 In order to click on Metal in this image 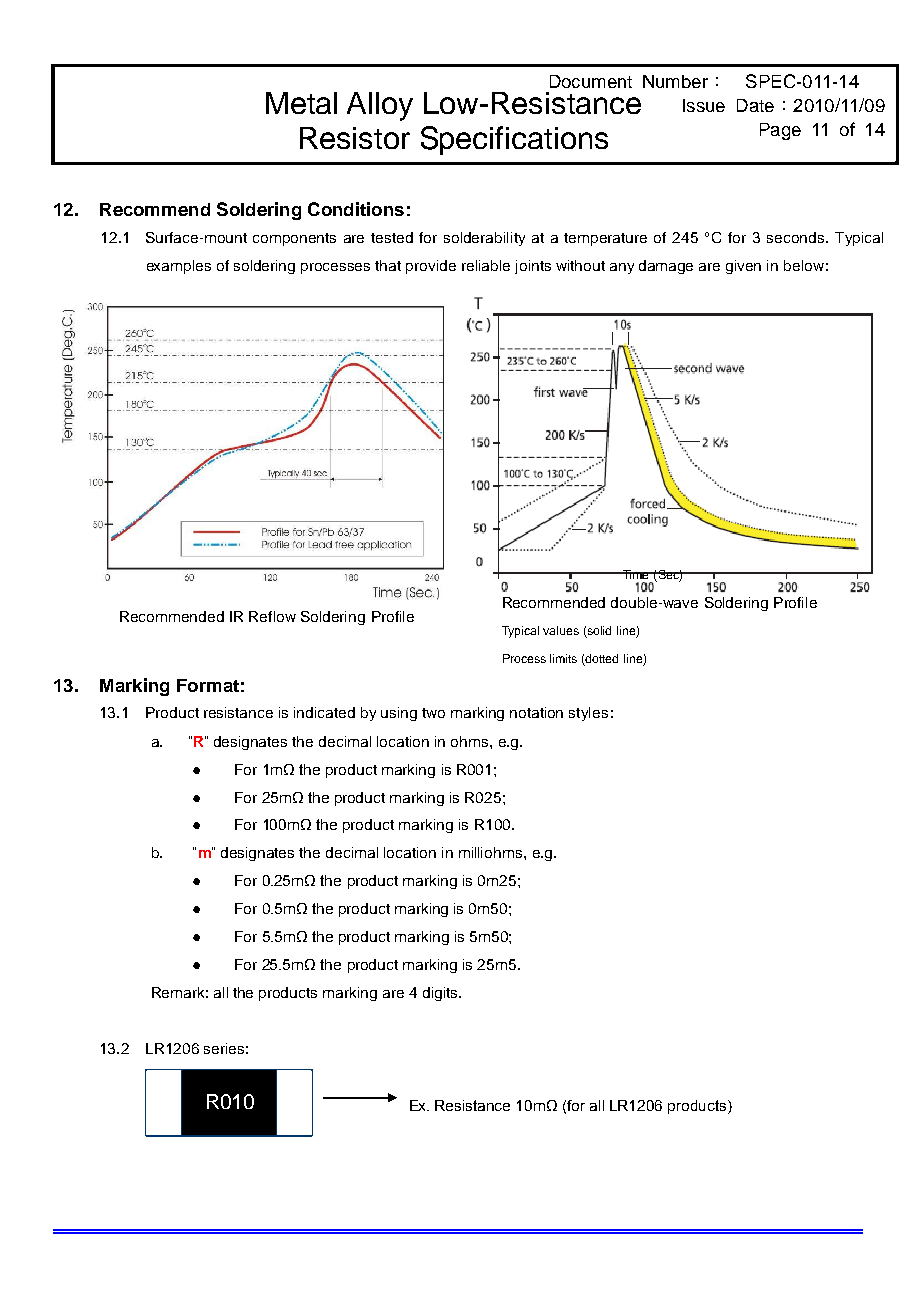, I will do `click(301, 103)`.
